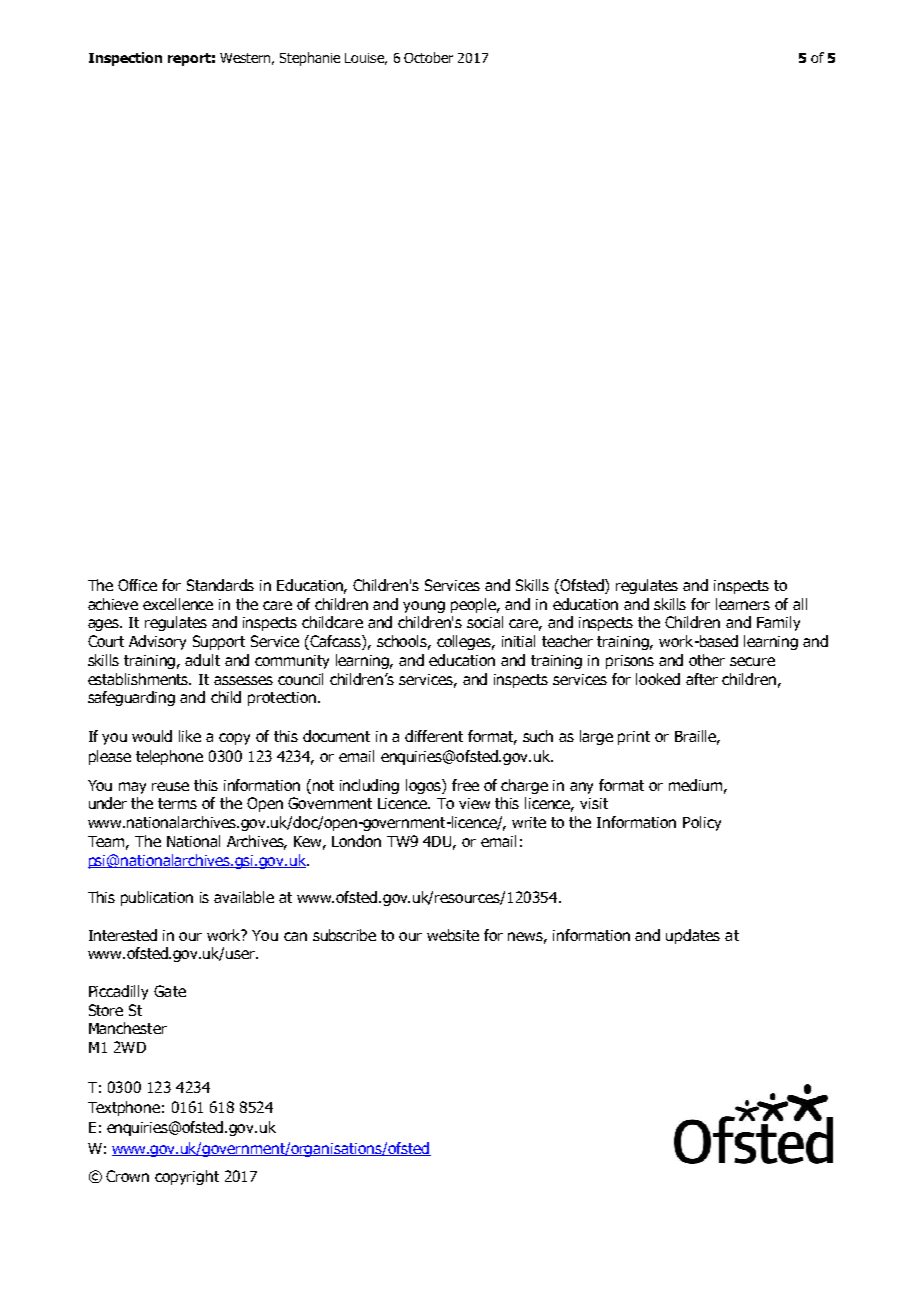 This document has width=924, height=1308. What do you see at coordinates (465, 785) in the document?
I see `free` at bounding box center [465, 785].
